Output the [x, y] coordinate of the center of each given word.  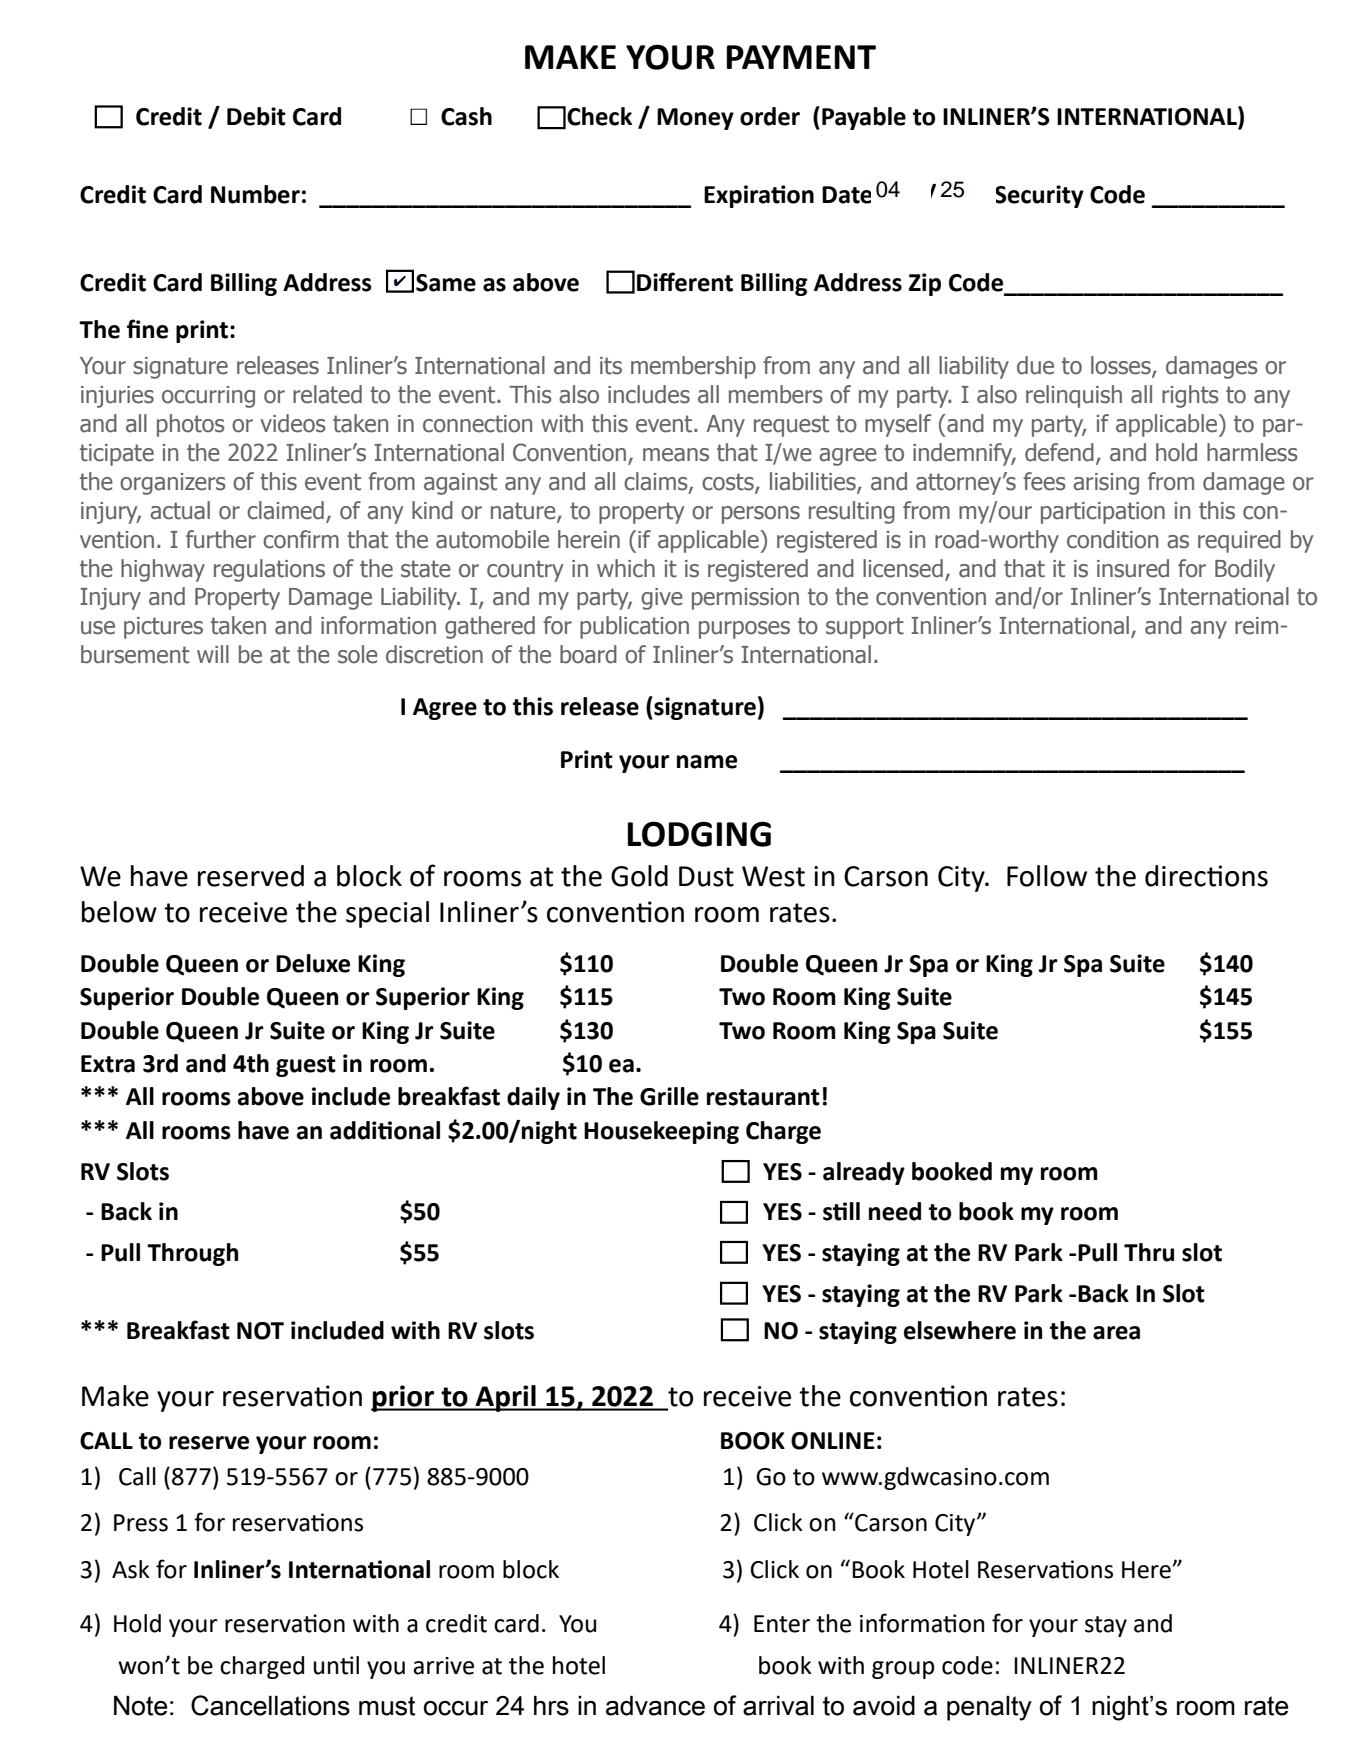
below [119, 912]
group [903, 1670]
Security [1040, 196]
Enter [782, 1624]
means [676, 455]
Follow [1047, 876]
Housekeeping [661, 1132]
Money [695, 119]
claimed [285, 510]
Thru [1149, 1252]
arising [1106, 484]
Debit [256, 116]
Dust [706, 876]
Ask [131, 1569]
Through [192, 1254]
